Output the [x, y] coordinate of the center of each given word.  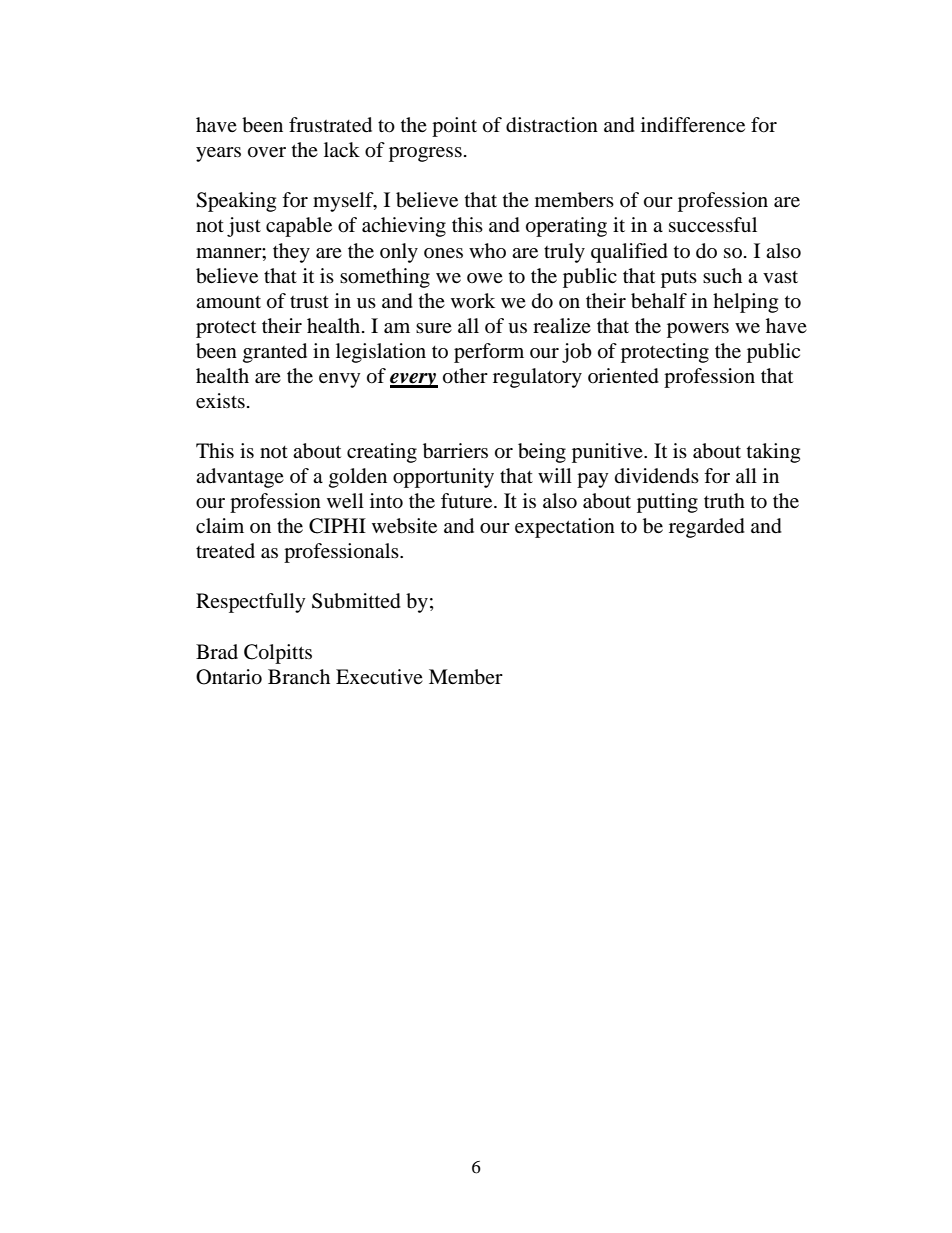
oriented [623, 376]
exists [220, 400]
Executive [379, 676]
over [267, 152]
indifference [693, 124]
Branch [299, 676]
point [454, 127]
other [465, 376]
